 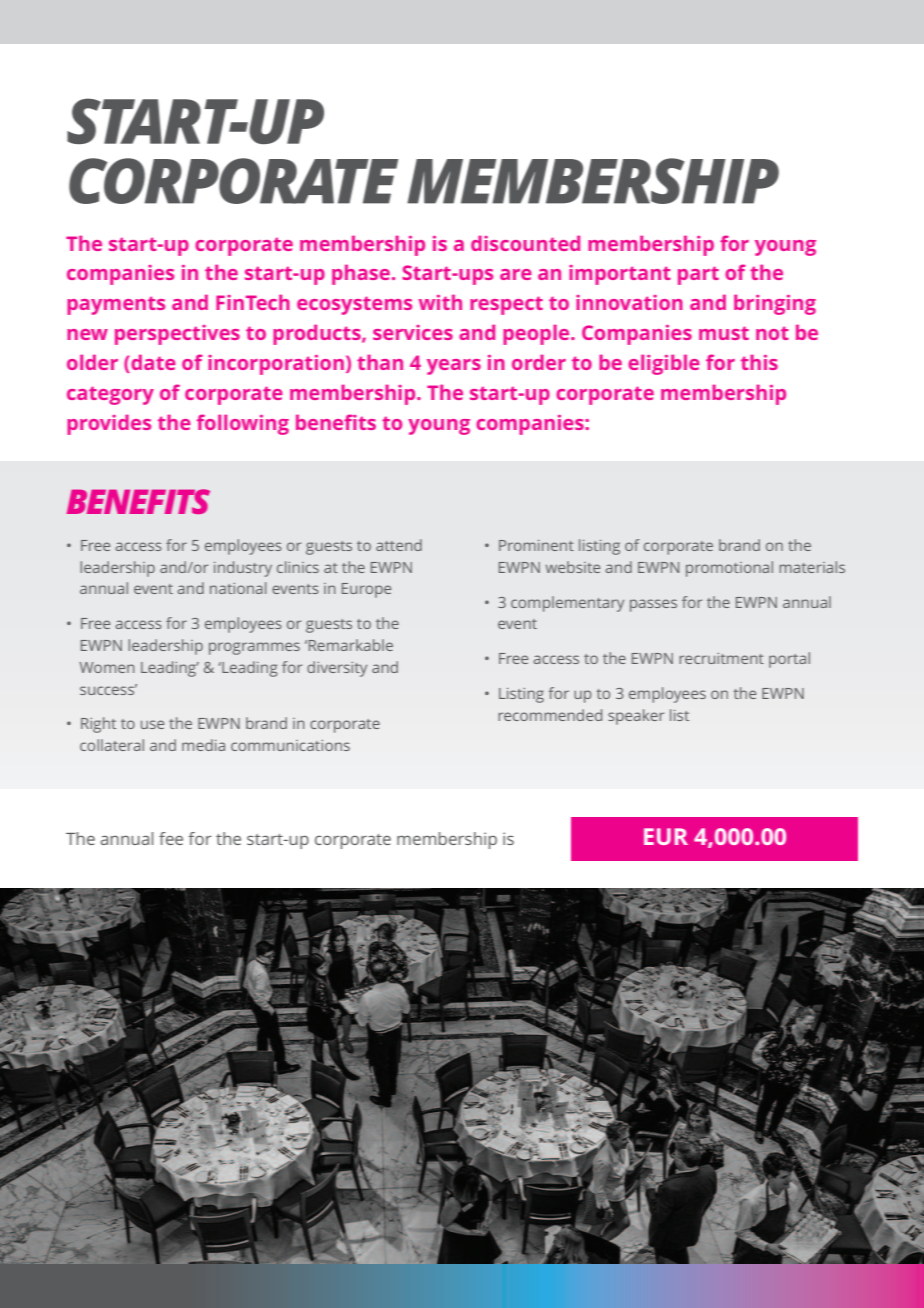 What do you see at coordinates (171, 838) in the screenshot?
I see `fee` at bounding box center [171, 838].
